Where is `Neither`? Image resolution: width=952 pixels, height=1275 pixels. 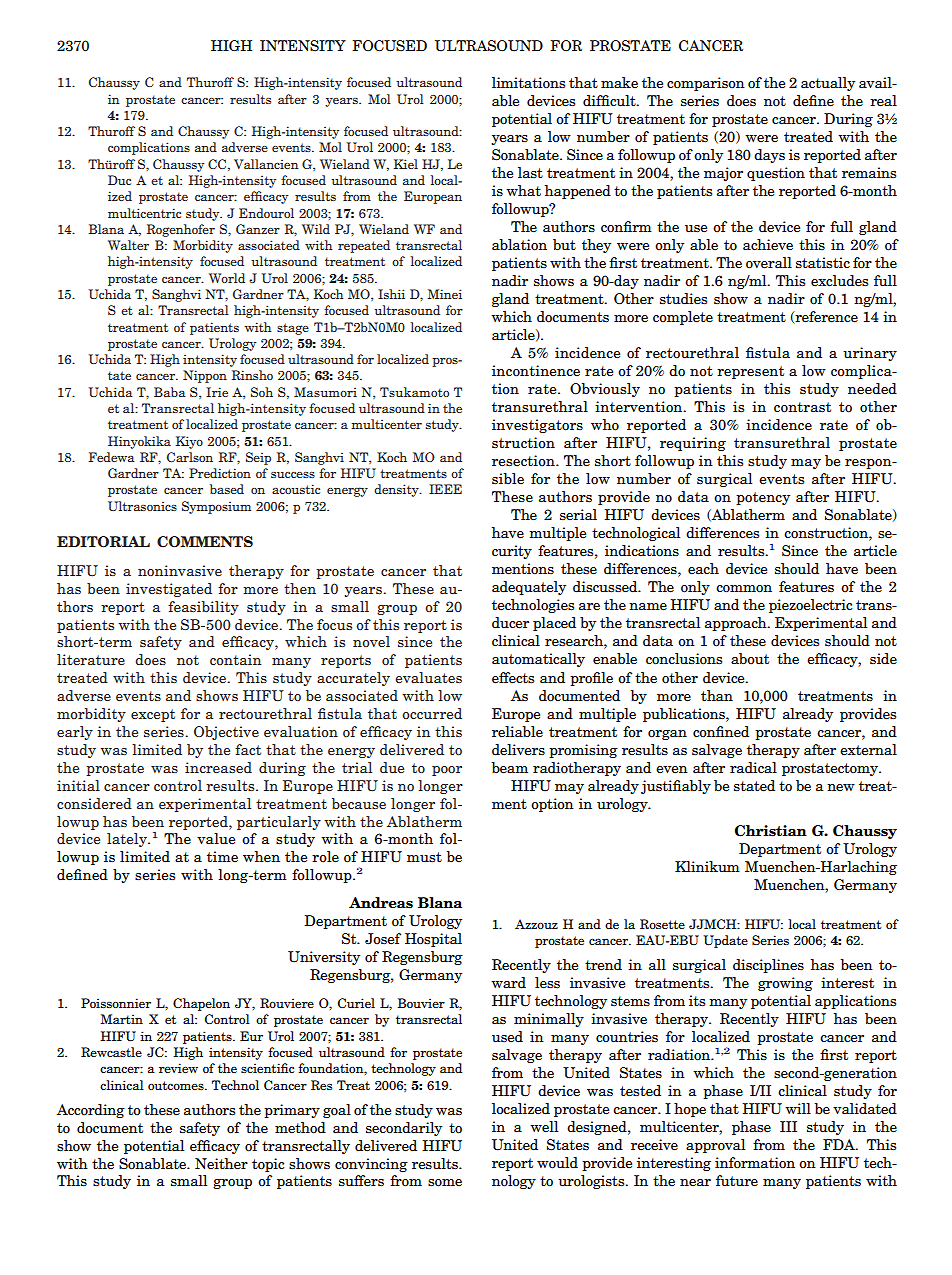 Neither is located at coordinates (221, 1164).
